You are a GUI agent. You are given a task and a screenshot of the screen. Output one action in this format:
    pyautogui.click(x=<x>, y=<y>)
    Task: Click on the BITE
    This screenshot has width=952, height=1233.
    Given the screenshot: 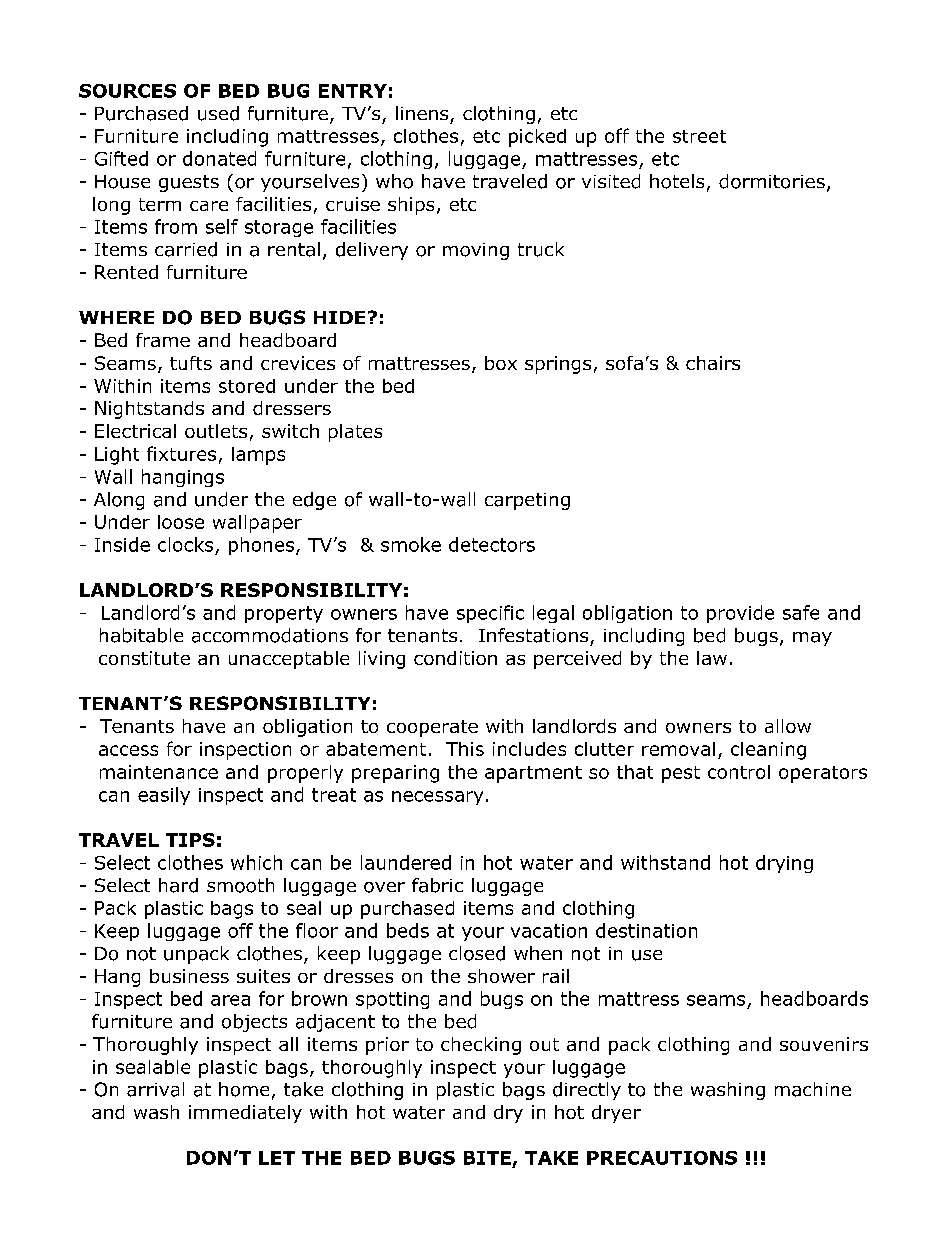 What is the action you would take?
    pyautogui.click(x=487, y=1158)
